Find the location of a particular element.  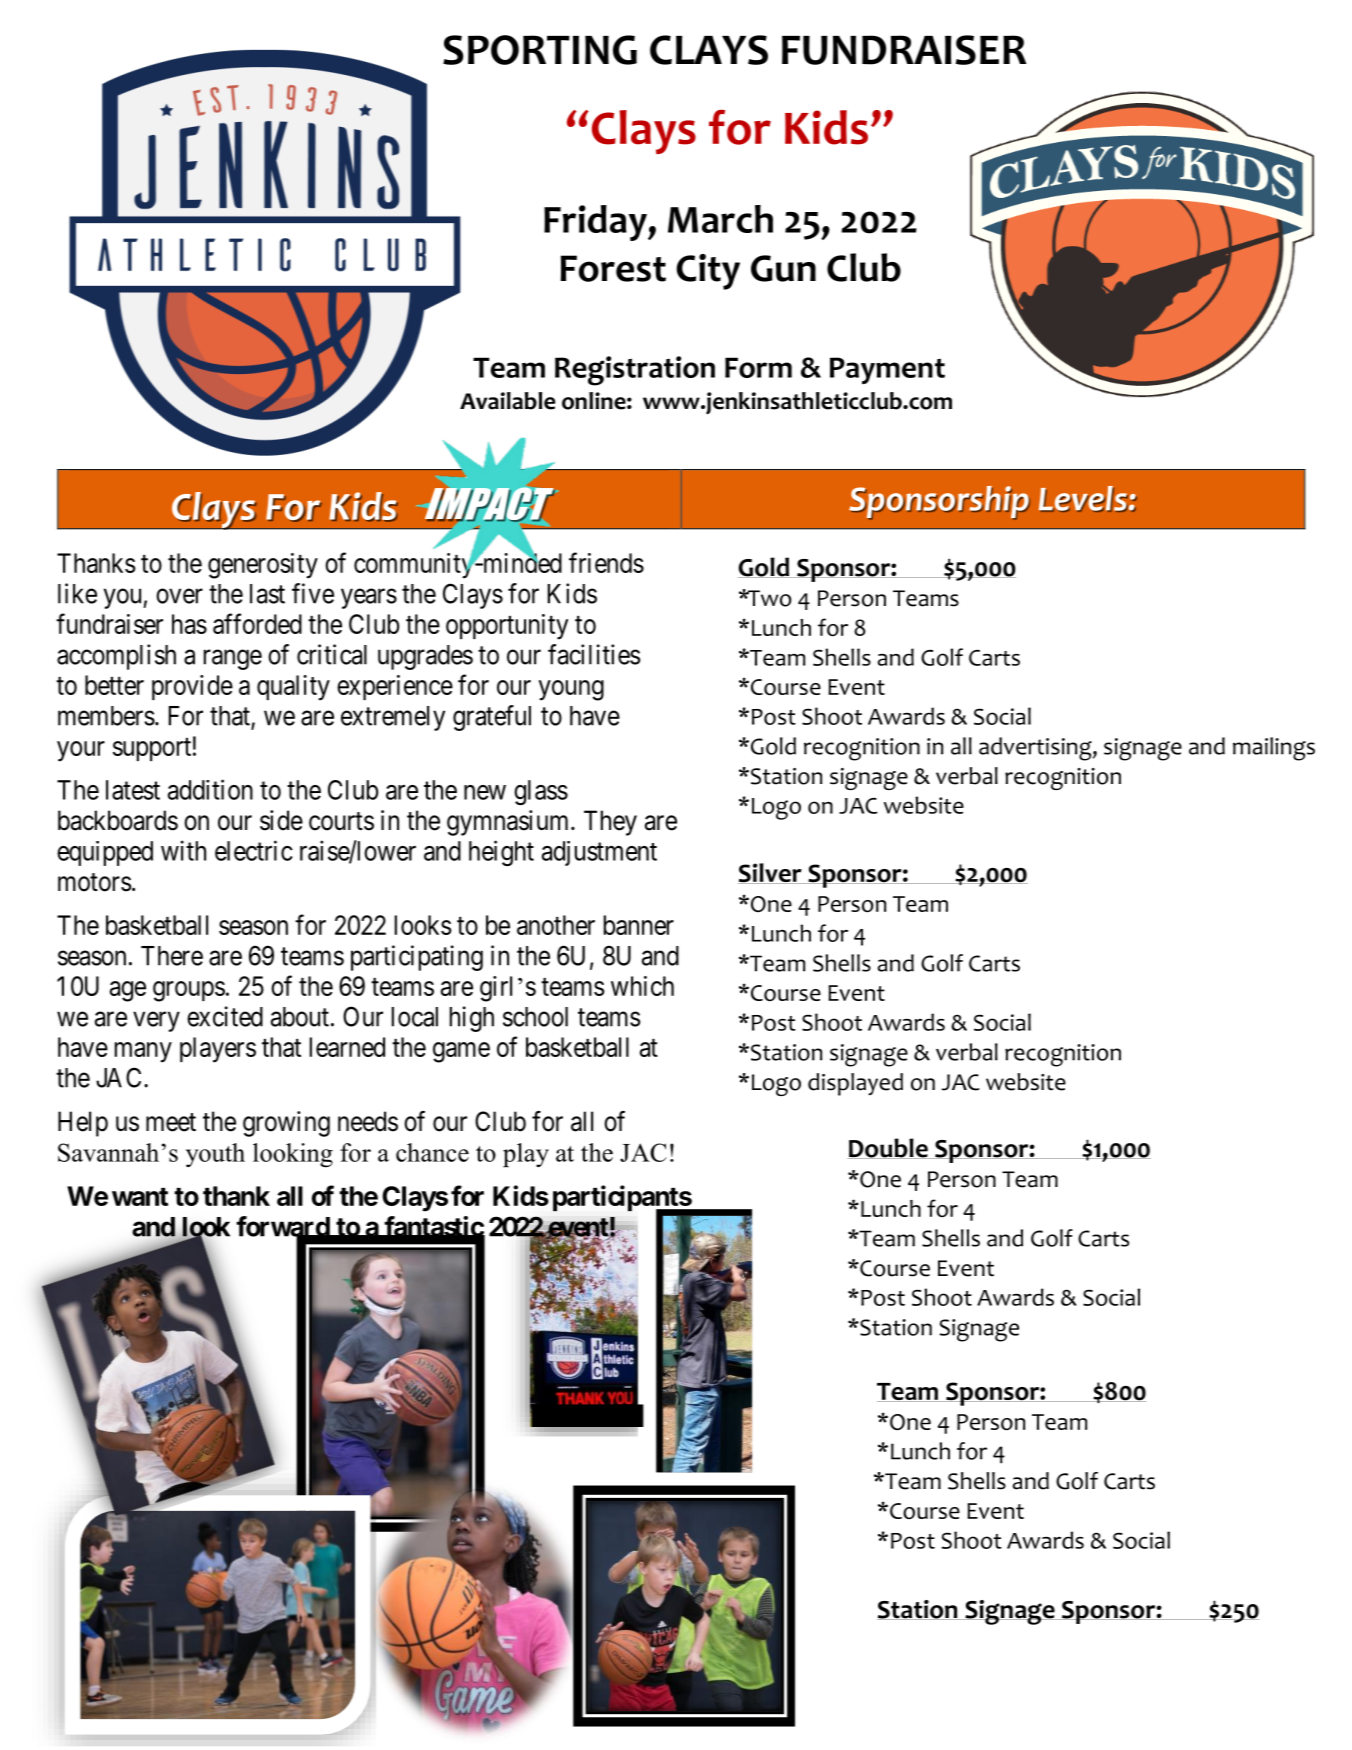

which is located at coordinates (642, 986).
